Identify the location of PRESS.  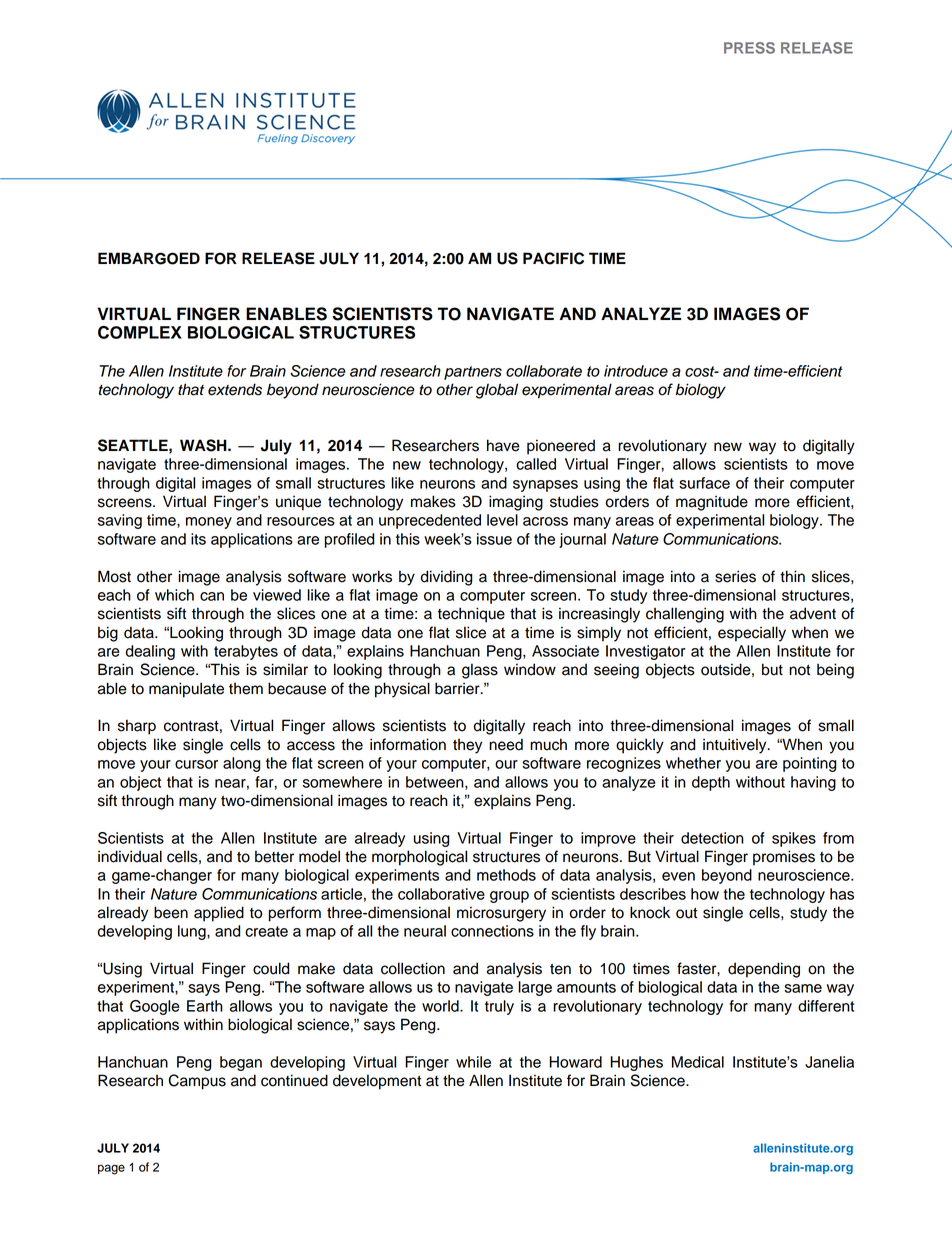
(749, 48).
